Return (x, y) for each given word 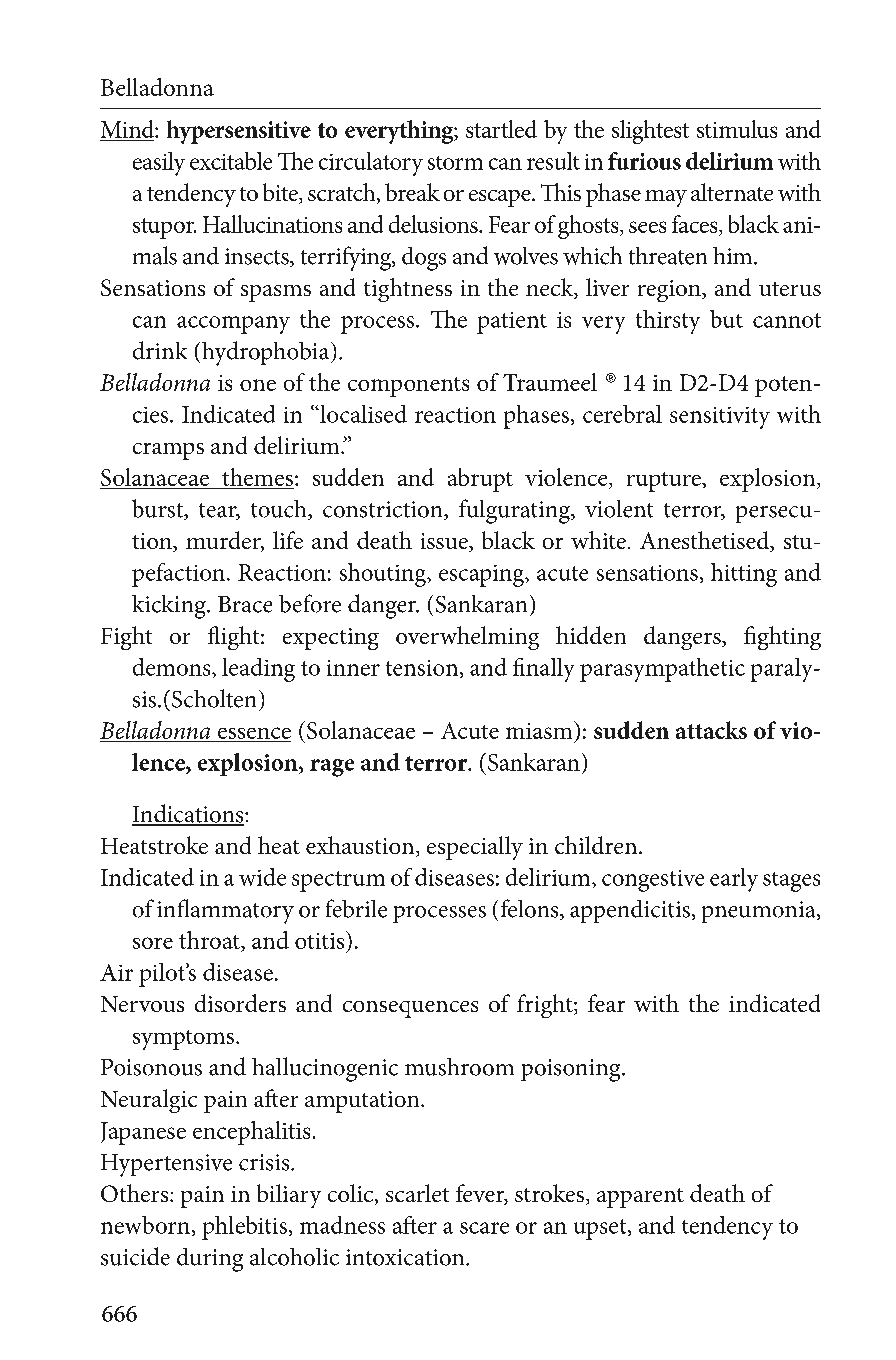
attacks (711, 730)
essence (253, 734)
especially (475, 848)
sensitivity (720, 418)
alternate (732, 192)
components (408, 387)
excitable (231, 161)
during (210, 1260)
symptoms (183, 1040)
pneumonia (760, 912)
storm (455, 163)
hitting (744, 575)
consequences (410, 1009)
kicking (170, 607)
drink (160, 350)
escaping (482, 576)
